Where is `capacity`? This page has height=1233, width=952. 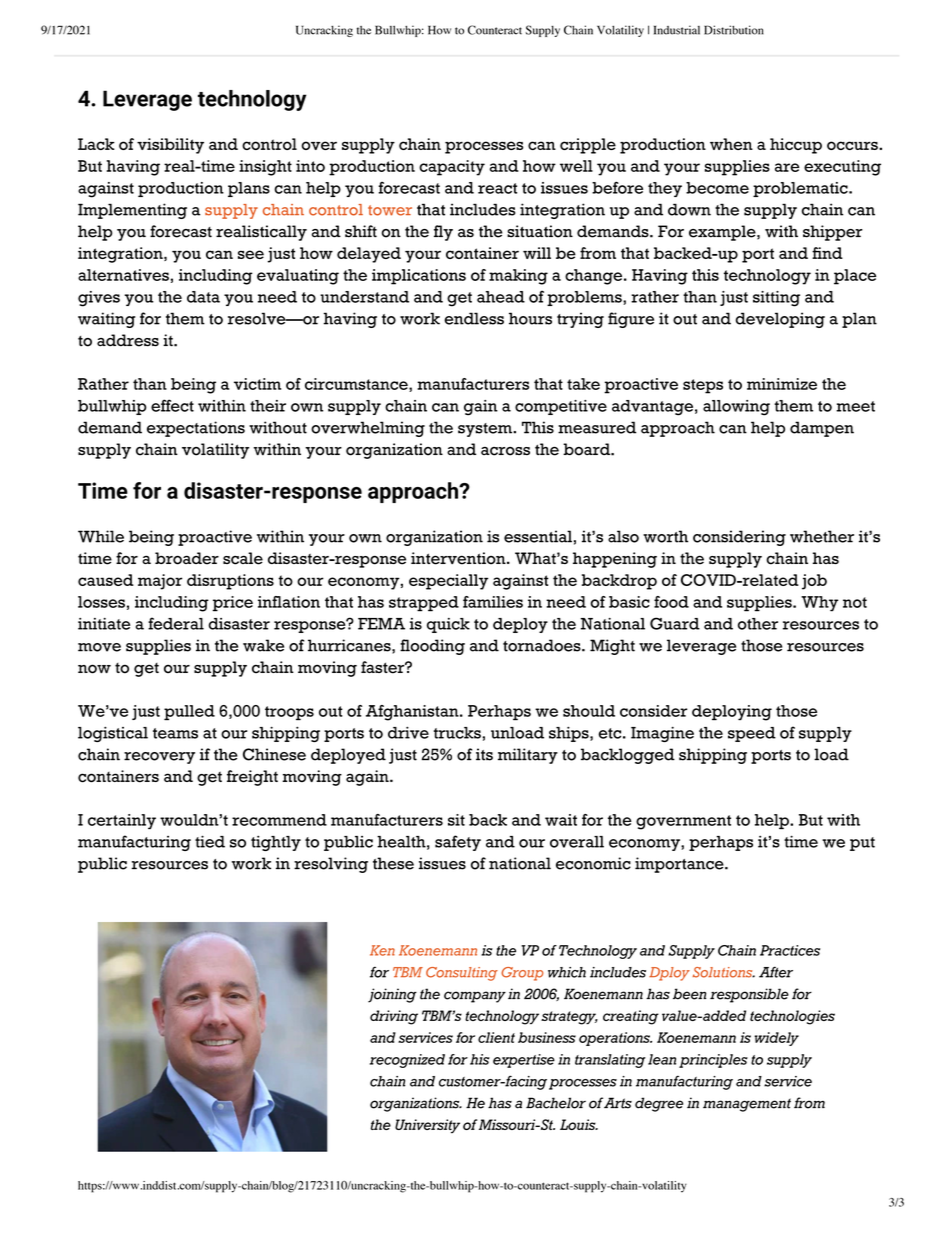 capacity is located at coordinates (452, 168).
